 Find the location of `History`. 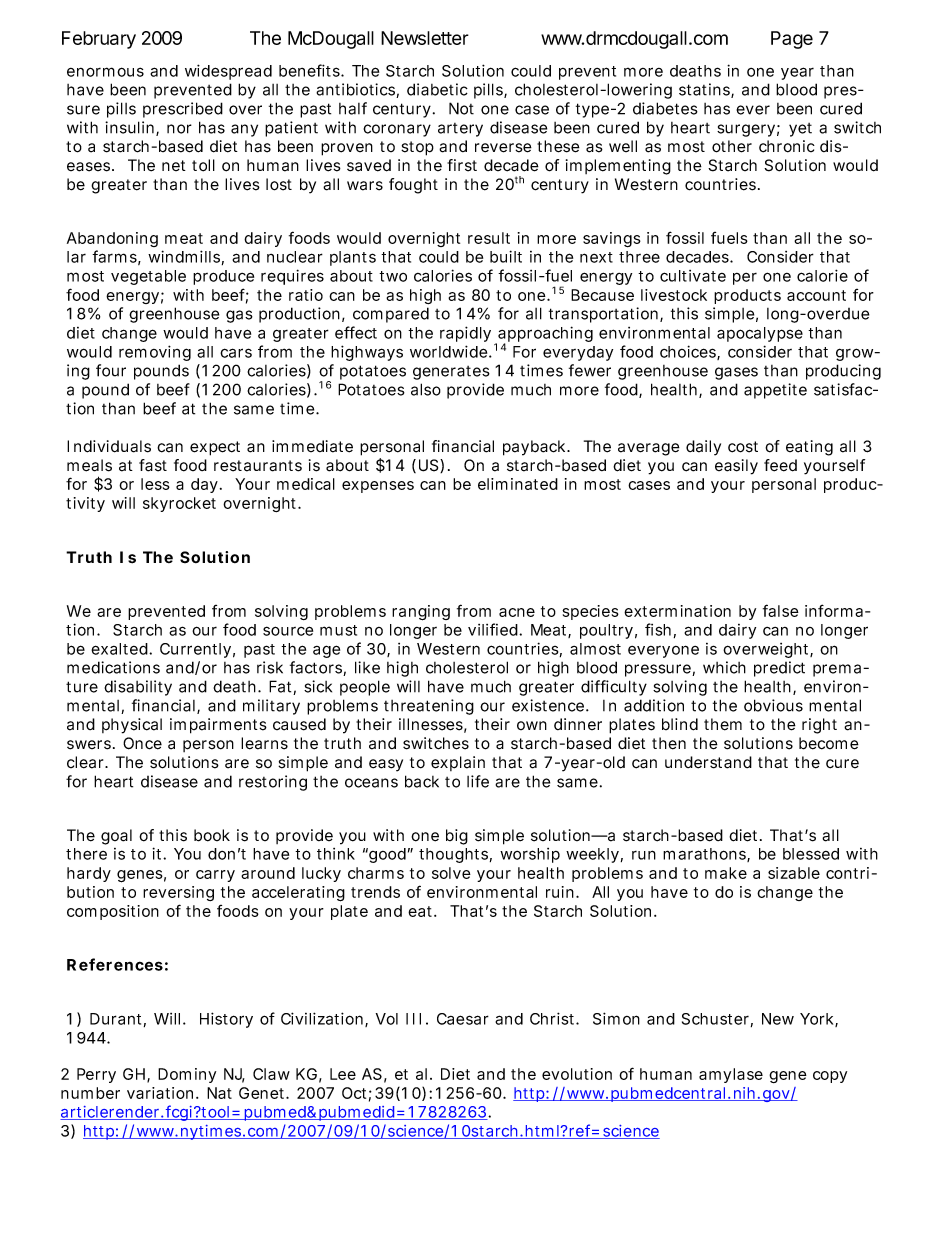

History is located at coordinates (226, 1020).
